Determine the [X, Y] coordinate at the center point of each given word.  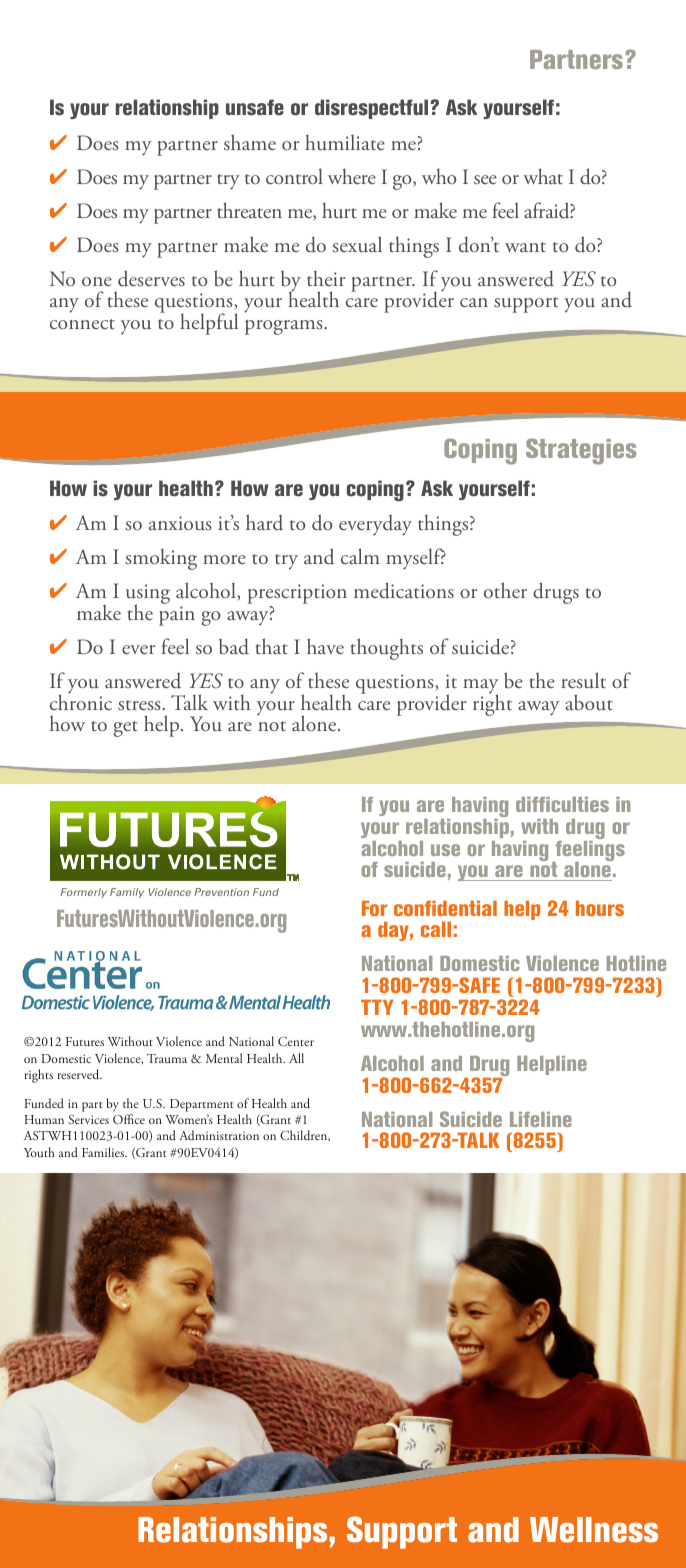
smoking [161, 559]
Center [296, 1041]
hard [264, 522]
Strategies [581, 451]
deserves [151, 278]
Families [104, 1152]
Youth [39, 1152]
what [543, 176]
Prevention [221, 892]
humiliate [345, 142]
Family [127, 893]
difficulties [562, 804]
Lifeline [541, 1119]
